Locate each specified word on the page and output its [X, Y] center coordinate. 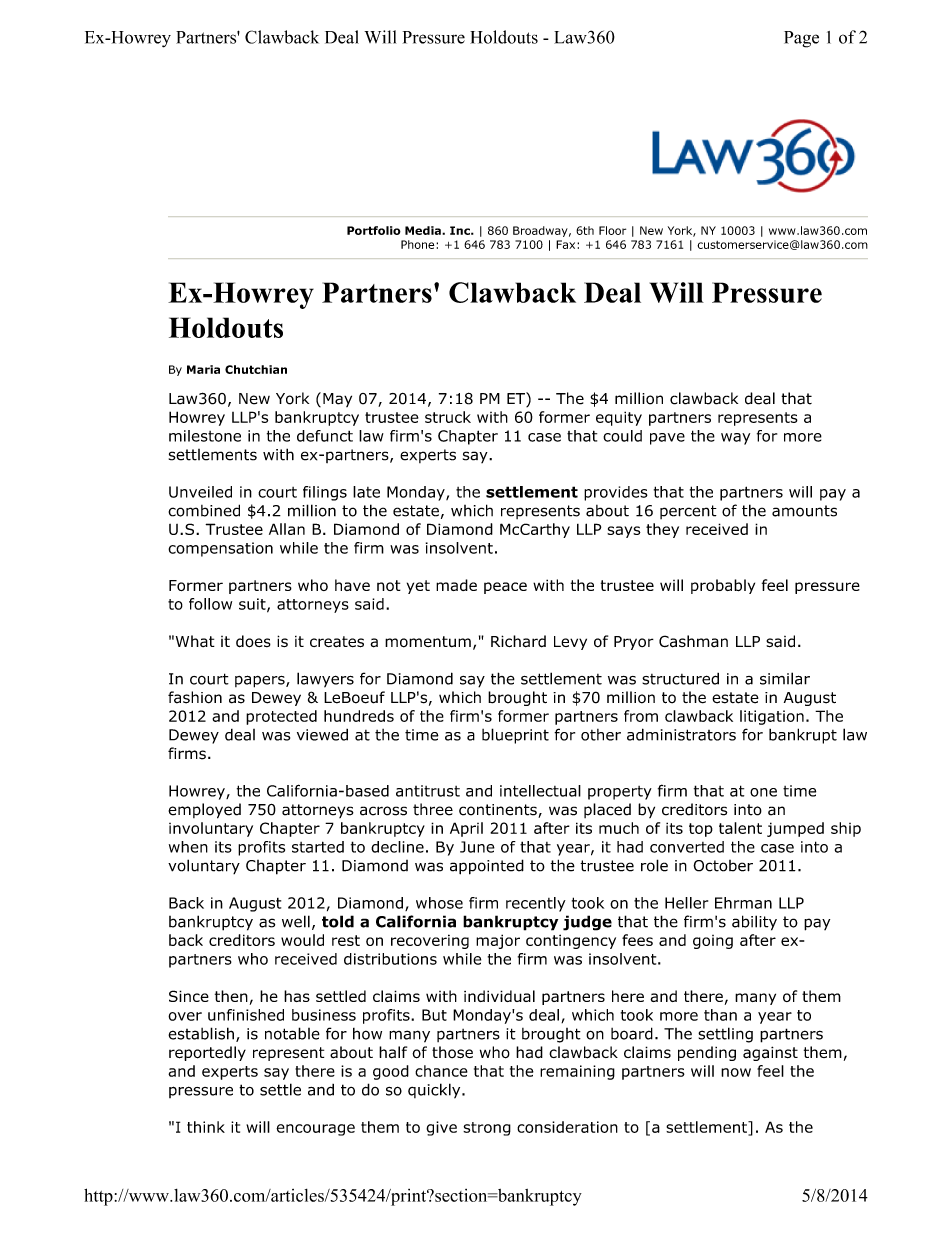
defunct [325, 436]
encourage [315, 1130]
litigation [772, 717]
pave [667, 439]
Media [424, 230]
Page [801, 39]
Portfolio [374, 230]
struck [448, 417]
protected [281, 717]
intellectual [540, 791]
